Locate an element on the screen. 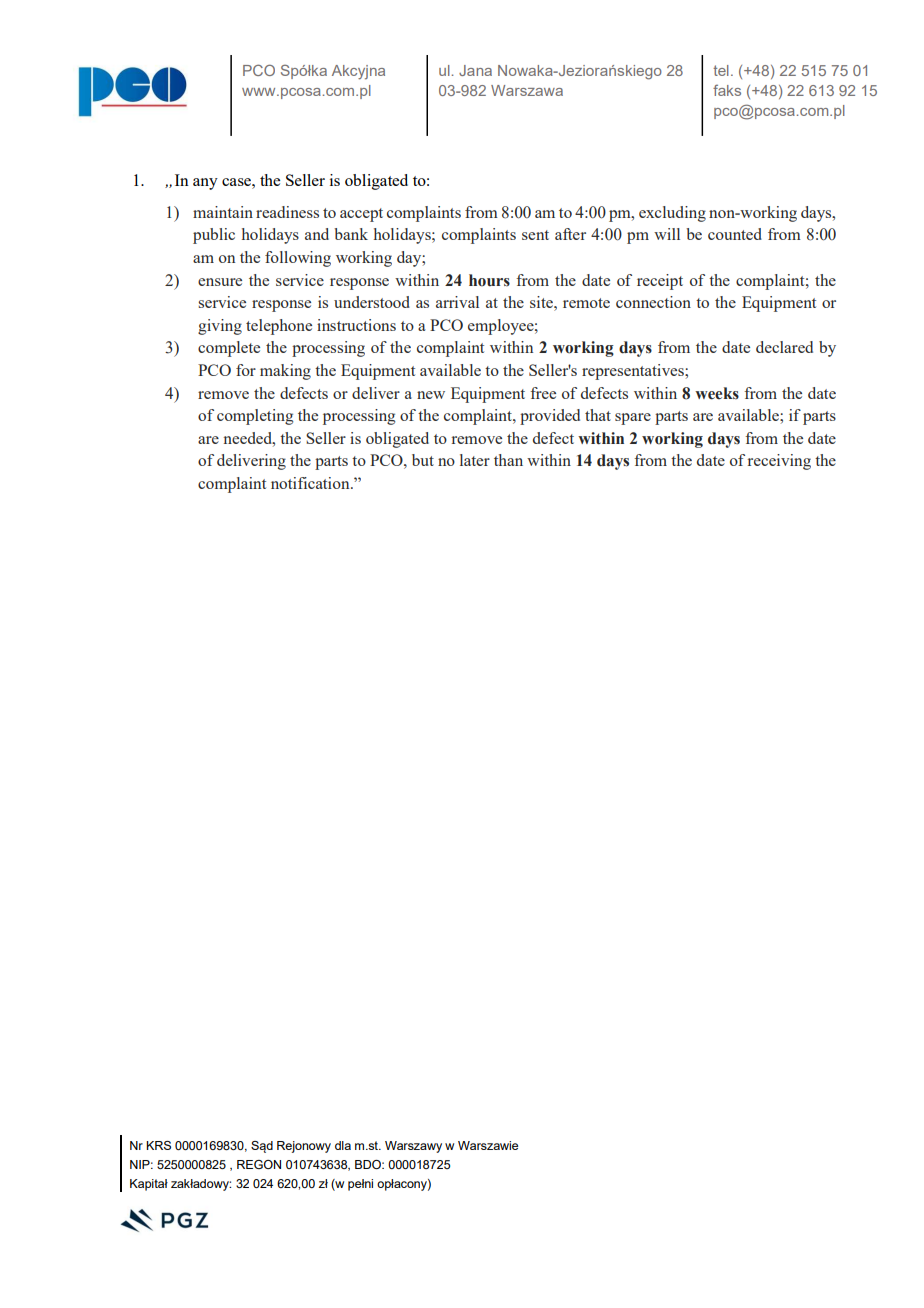 The image size is (924, 1308). any is located at coordinates (205, 184).
